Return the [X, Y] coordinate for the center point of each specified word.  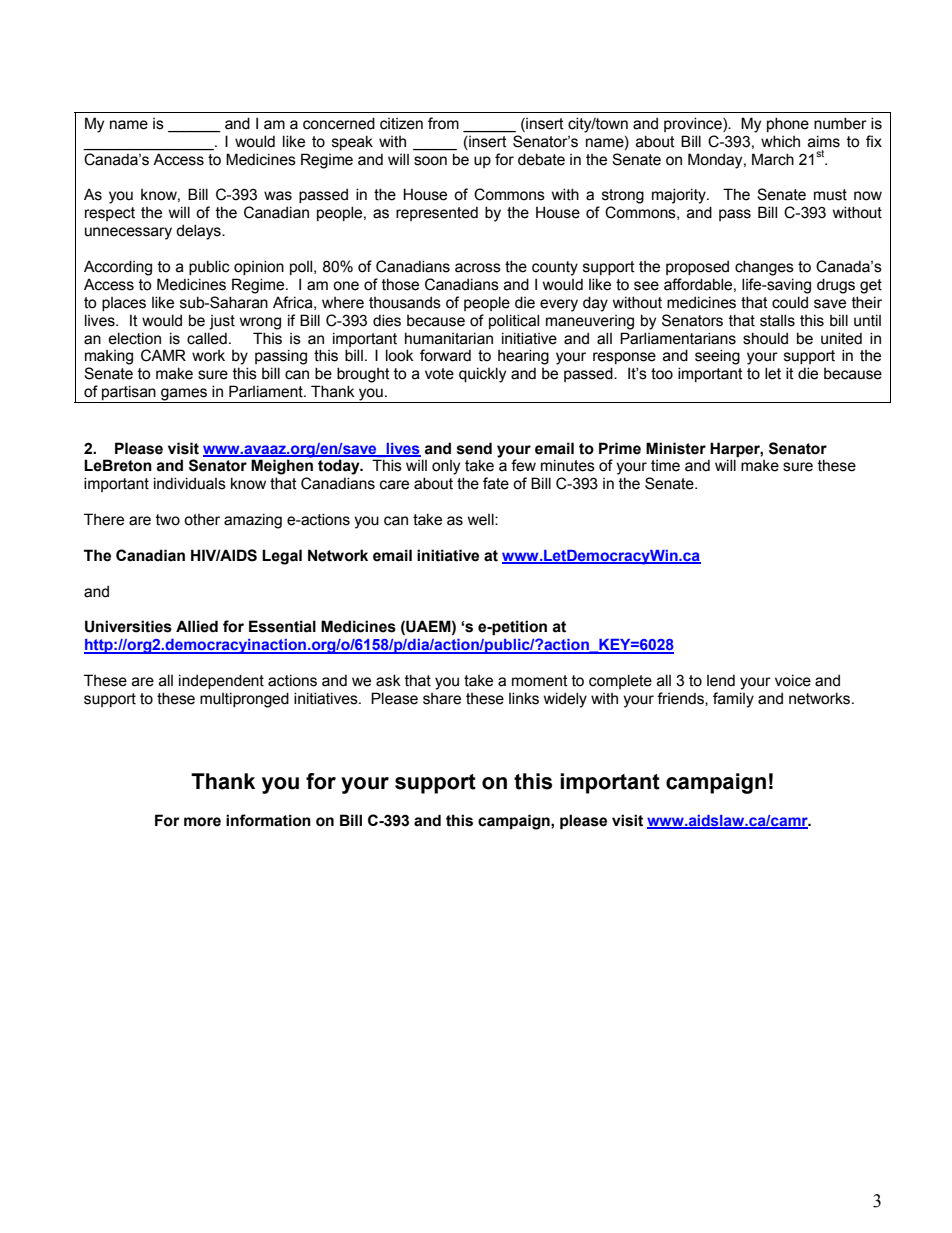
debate [541, 159]
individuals [190, 483]
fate [496, 483]
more [202, 822]
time [665, 466]
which [780, 141]
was [278, 196]
